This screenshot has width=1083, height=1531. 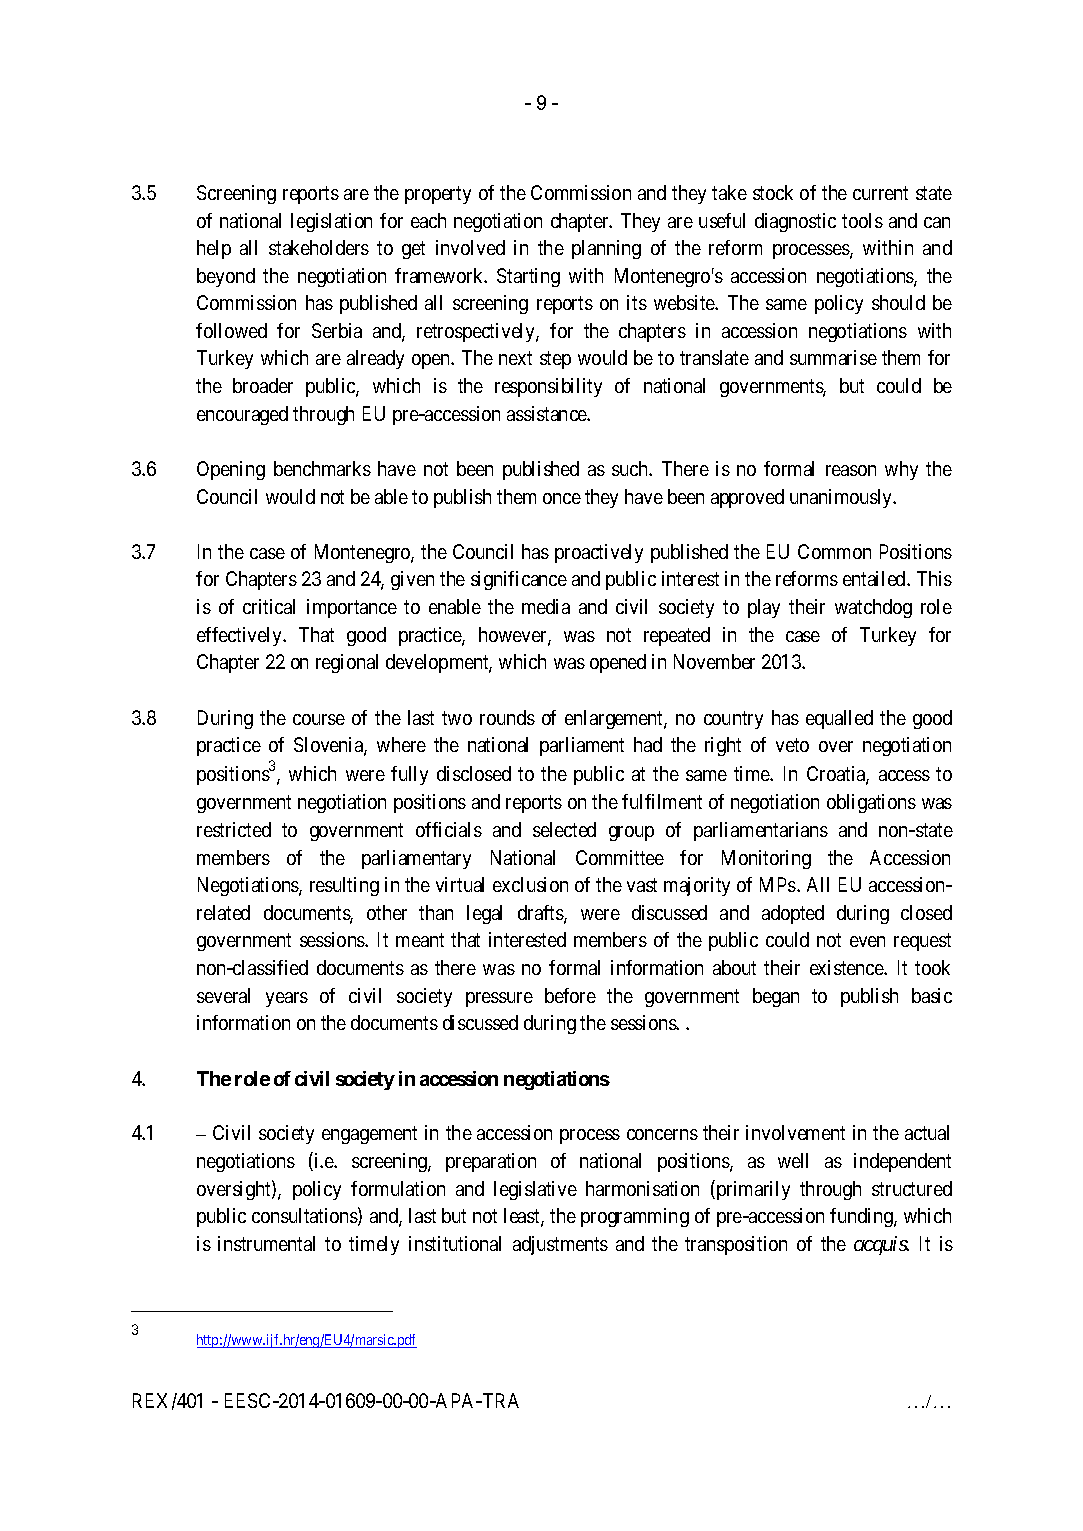 I want to click on legislation, so click(x=331, y=222).
